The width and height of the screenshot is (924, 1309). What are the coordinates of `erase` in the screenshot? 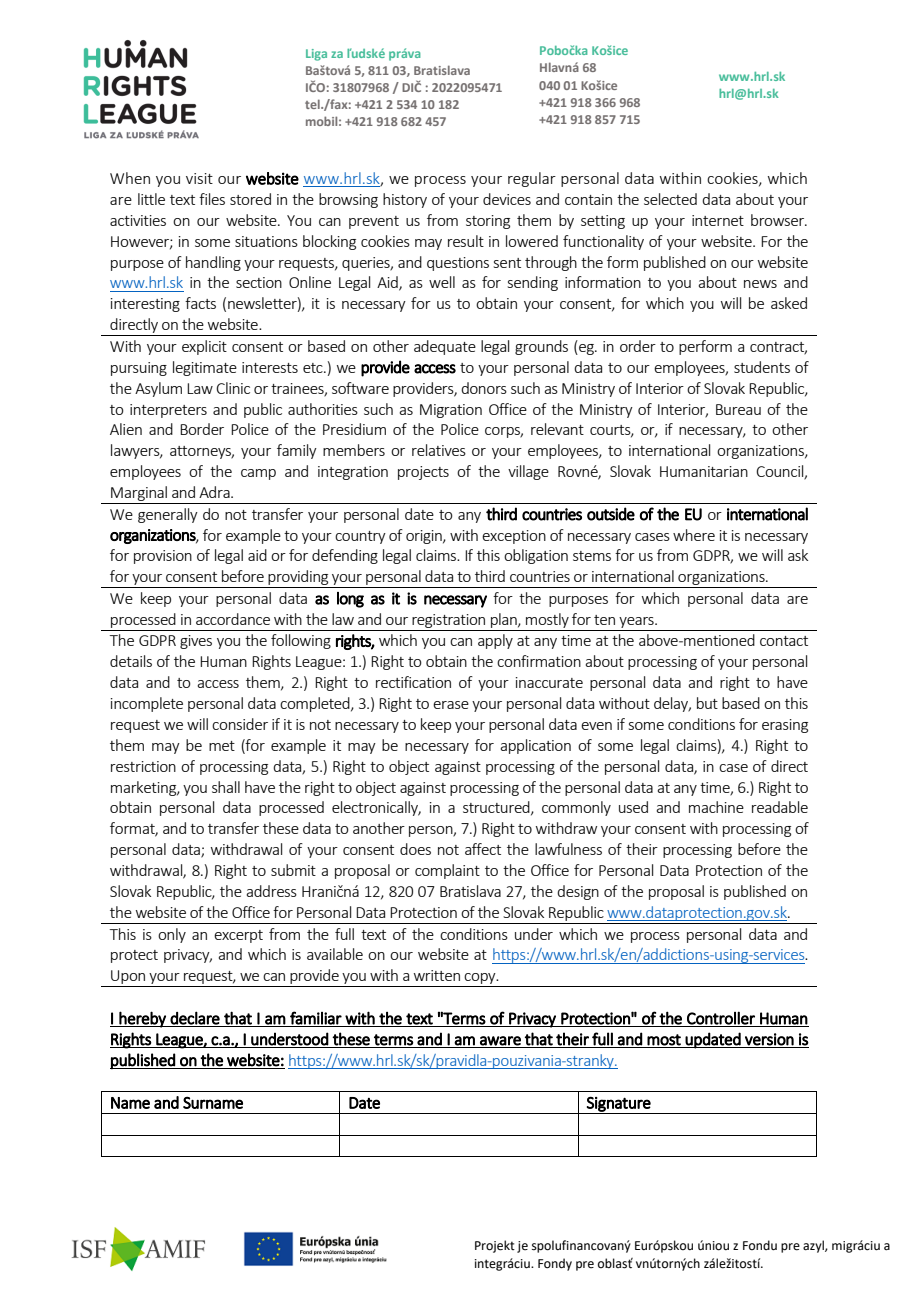 It's located at (451, 705).
